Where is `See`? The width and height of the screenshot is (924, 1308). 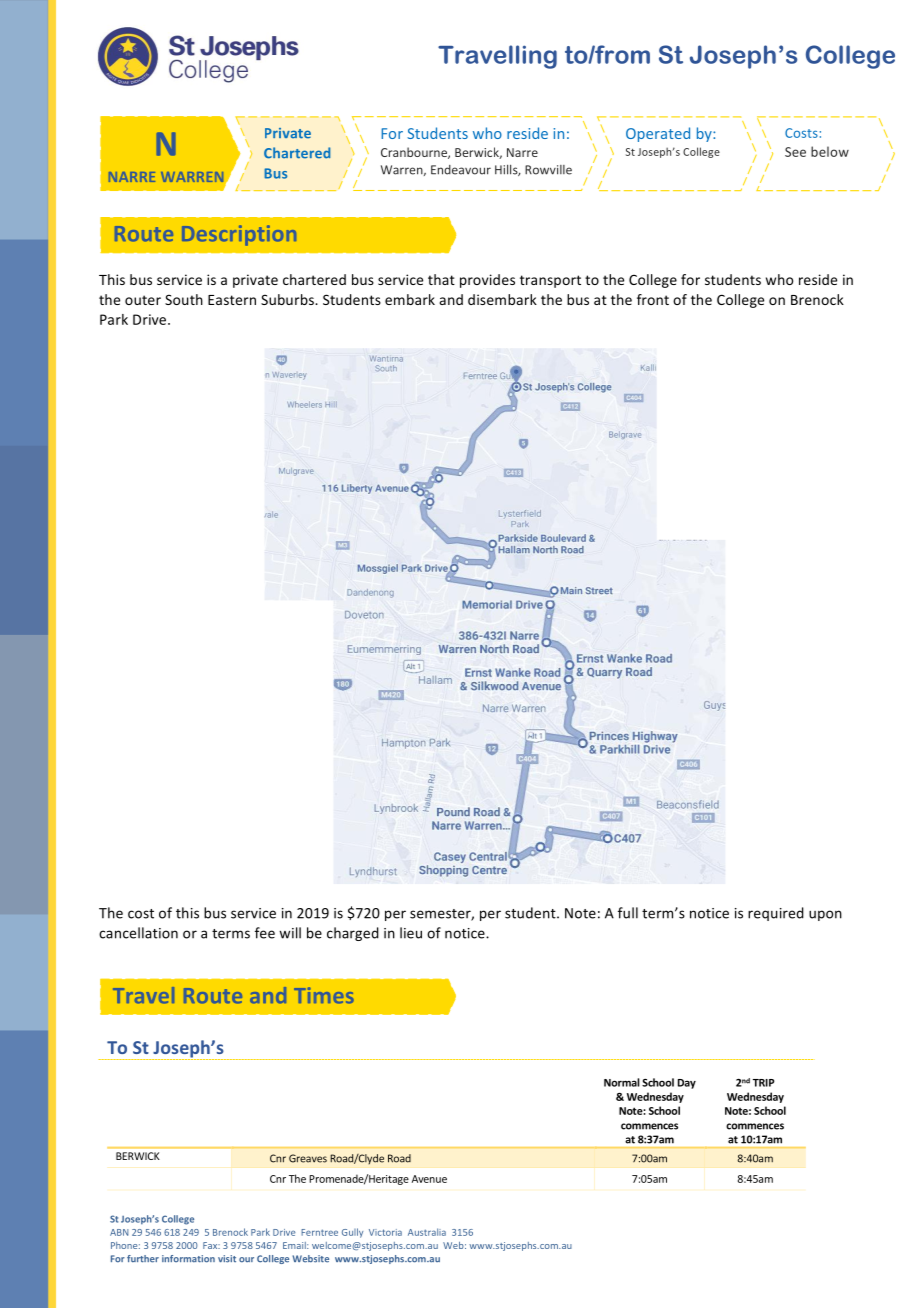
See is located at coordinates (795, 152).
